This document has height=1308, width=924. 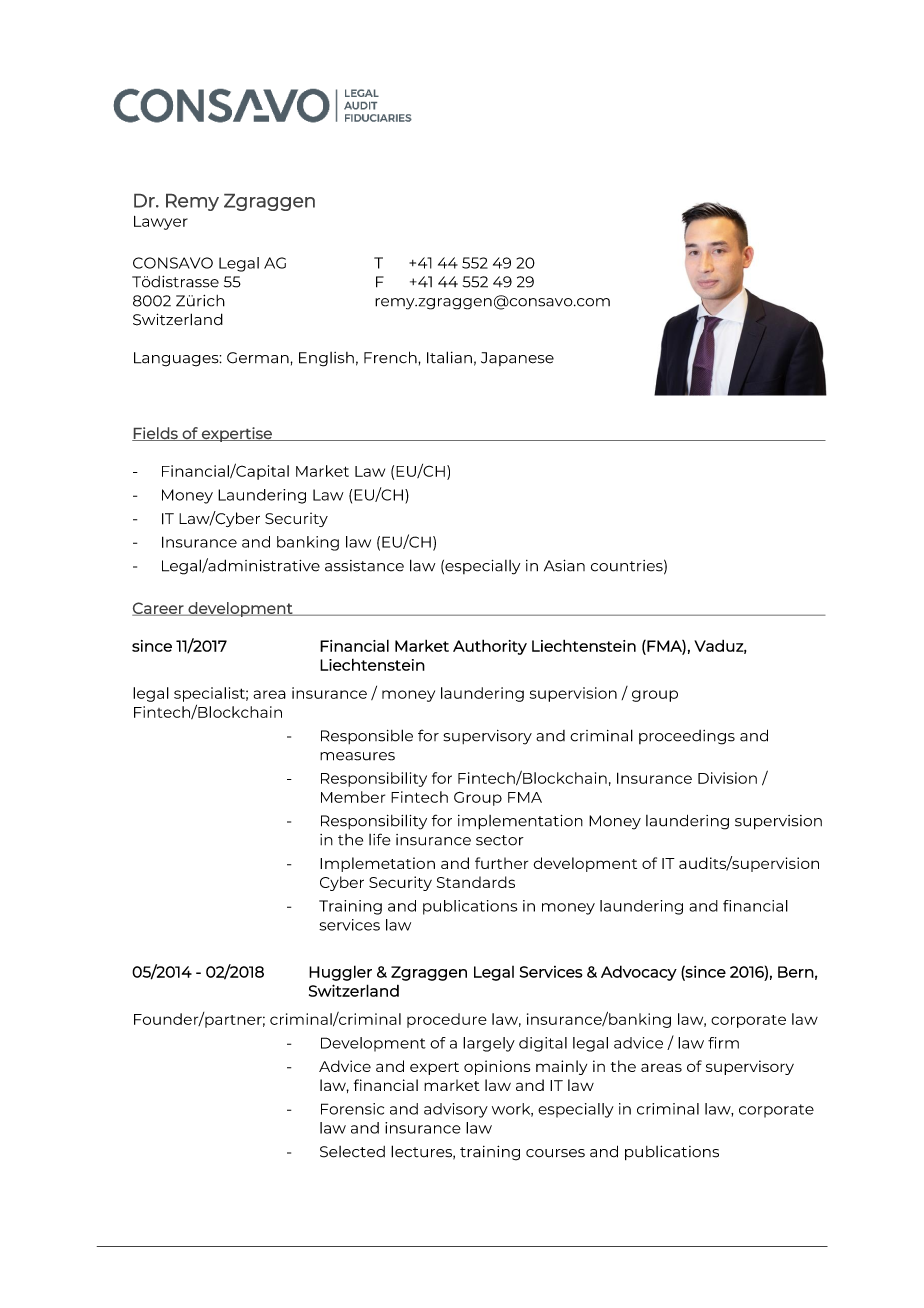 What do you see at coordinates (353, 797) in the document?
I see `Member` at bounding box center [353, 797].
